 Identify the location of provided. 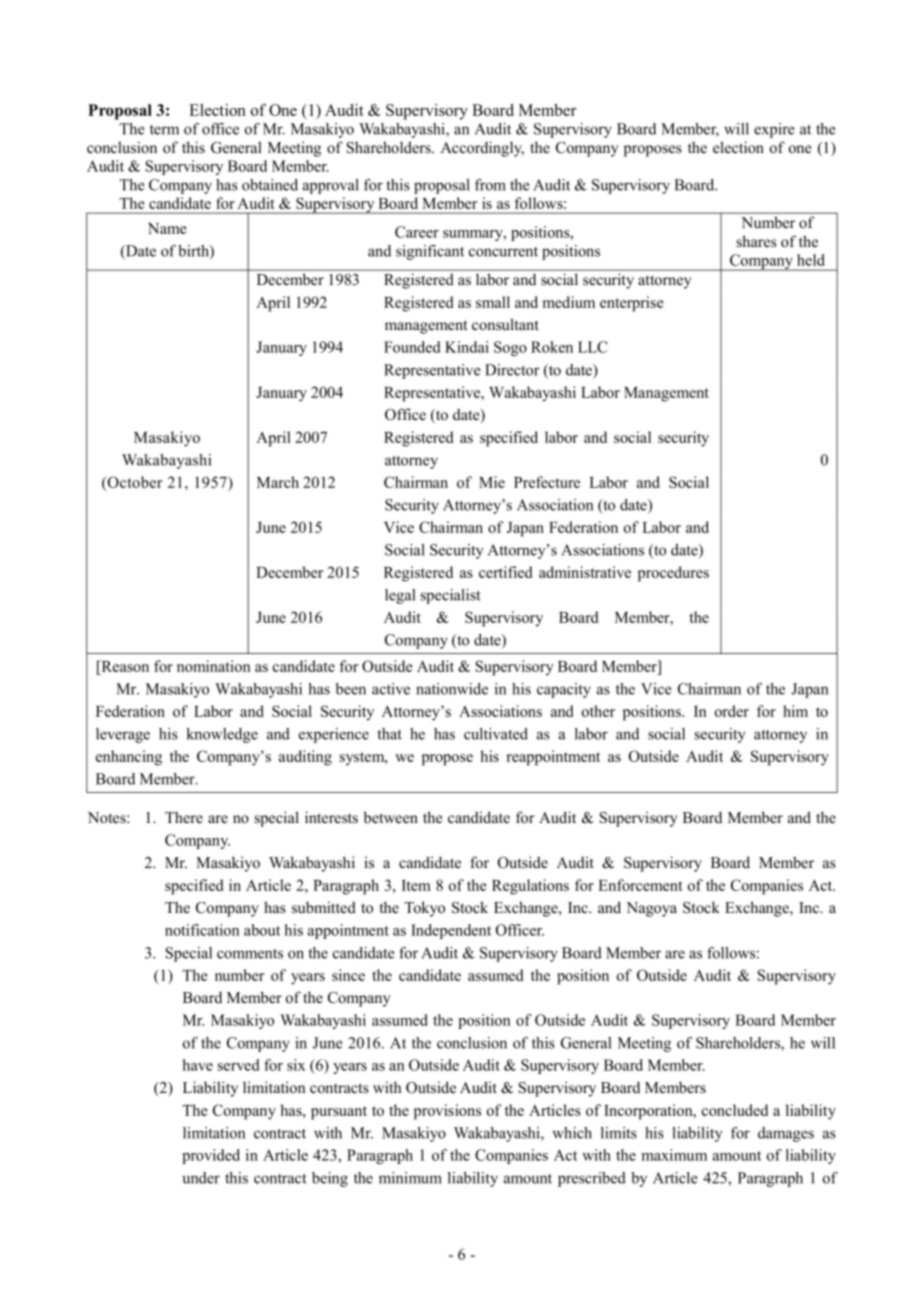
(211, 1156).
